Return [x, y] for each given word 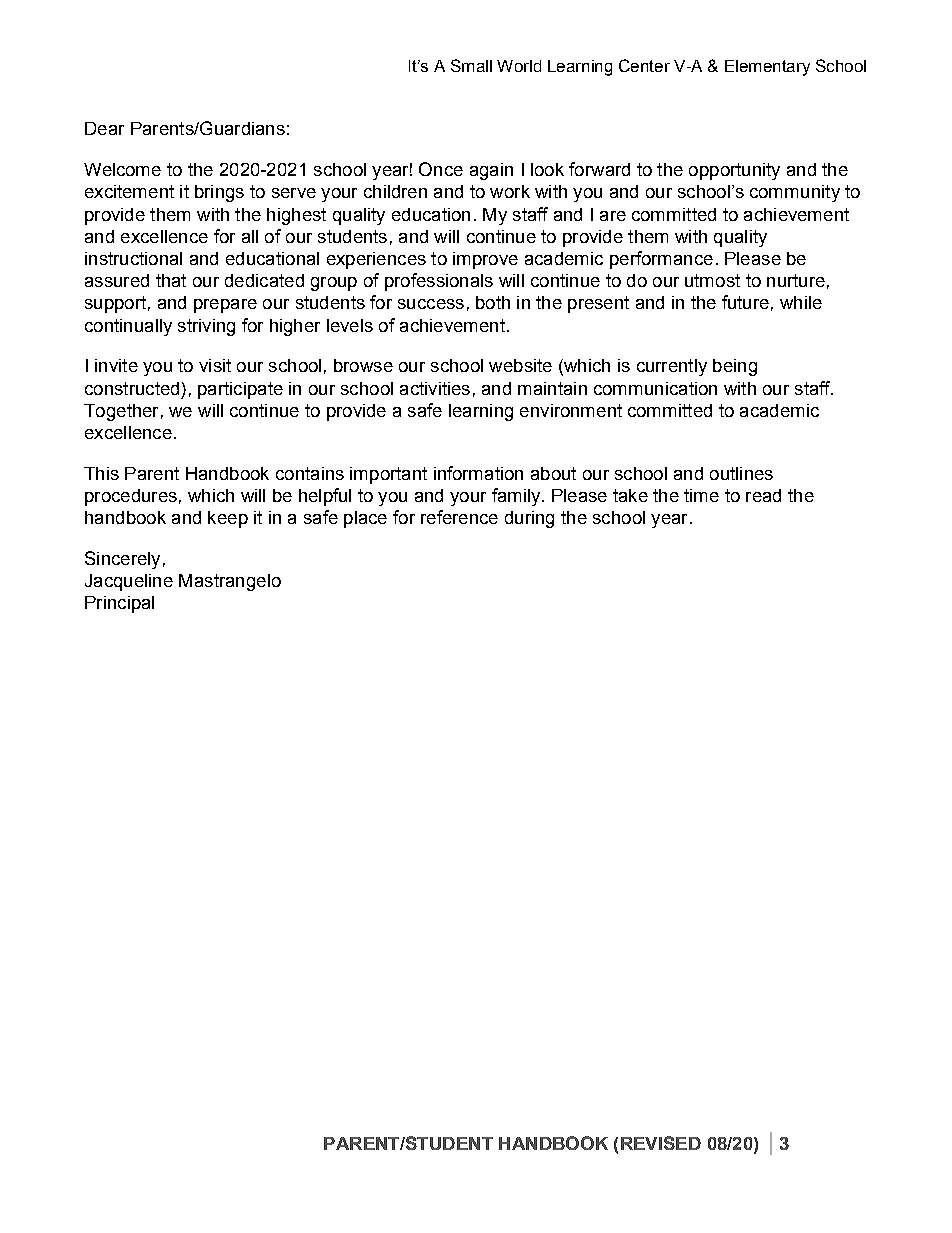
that [171, 280]
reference [459, 517]
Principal [119, 604]
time [701, 495]
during [529, 519]
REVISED [661, 1143]
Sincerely [122, 560]
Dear [104, 128]
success [431, 304]
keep [228, 519]
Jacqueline [129, 582]
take [630, 495]
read [763, 495]
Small [471, 65]
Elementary [767, 68]
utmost [712, 280]
